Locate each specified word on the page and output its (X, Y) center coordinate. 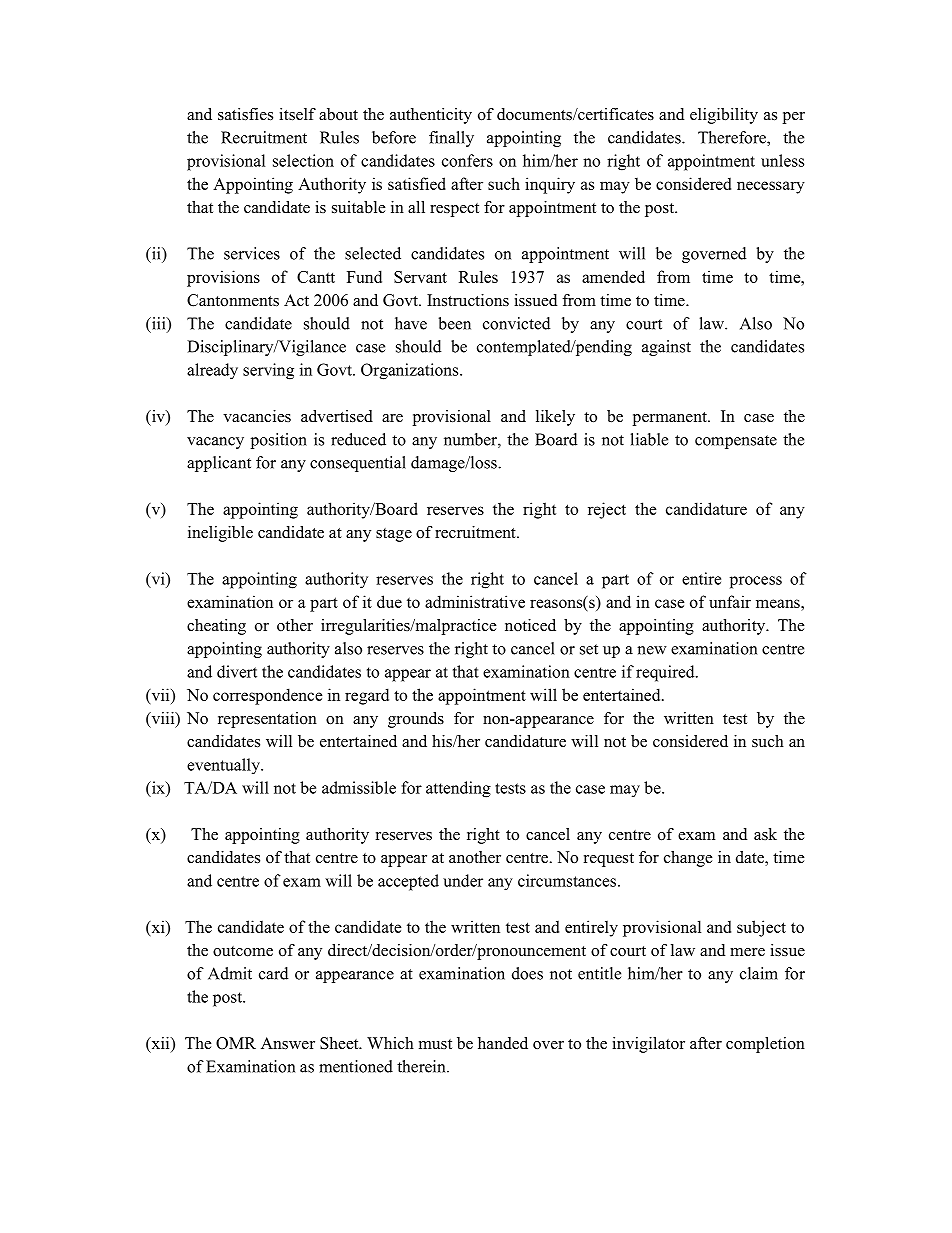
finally (451, 139)
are (392, 418)
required (666, 673)
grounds (416, 720)
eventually (224, 766)
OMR (236, 1043)
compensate (736, 442)
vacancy (215, 443)
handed (503, 1043)
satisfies (245, 114)
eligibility (724, 116)
